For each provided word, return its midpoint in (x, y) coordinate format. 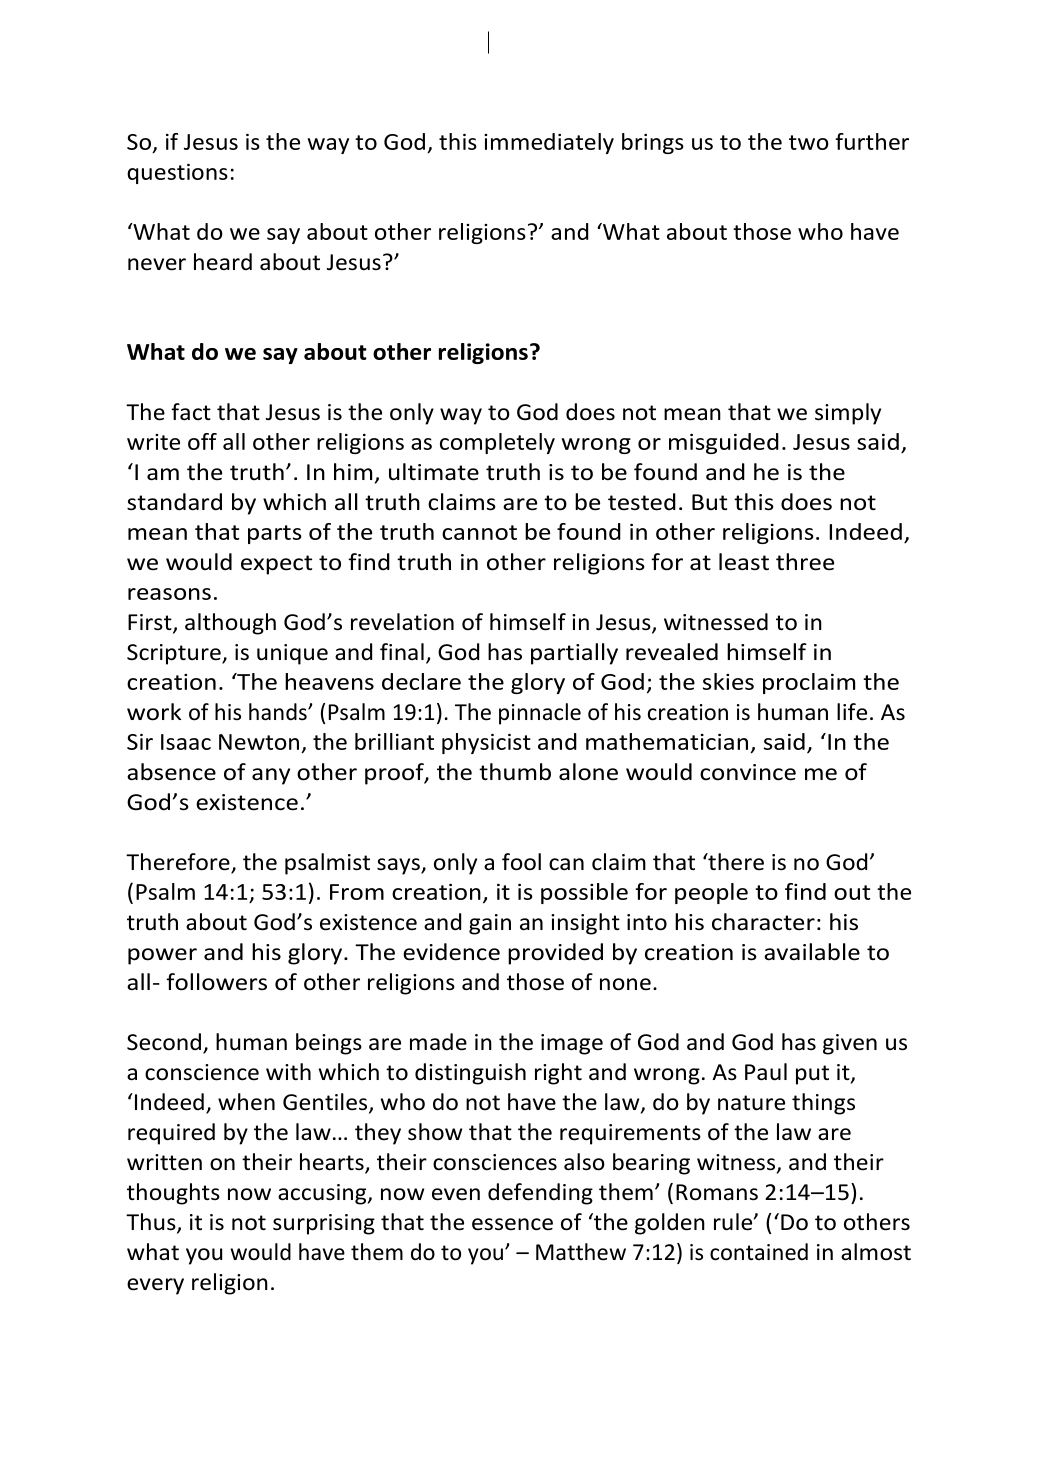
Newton (259, 742)
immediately (549, 143)
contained (759, 1252)
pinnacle (540, 714)
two (809, 142)
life (852, 712)
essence (512, 1224)
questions (177, 173)
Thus (152, 1223)
